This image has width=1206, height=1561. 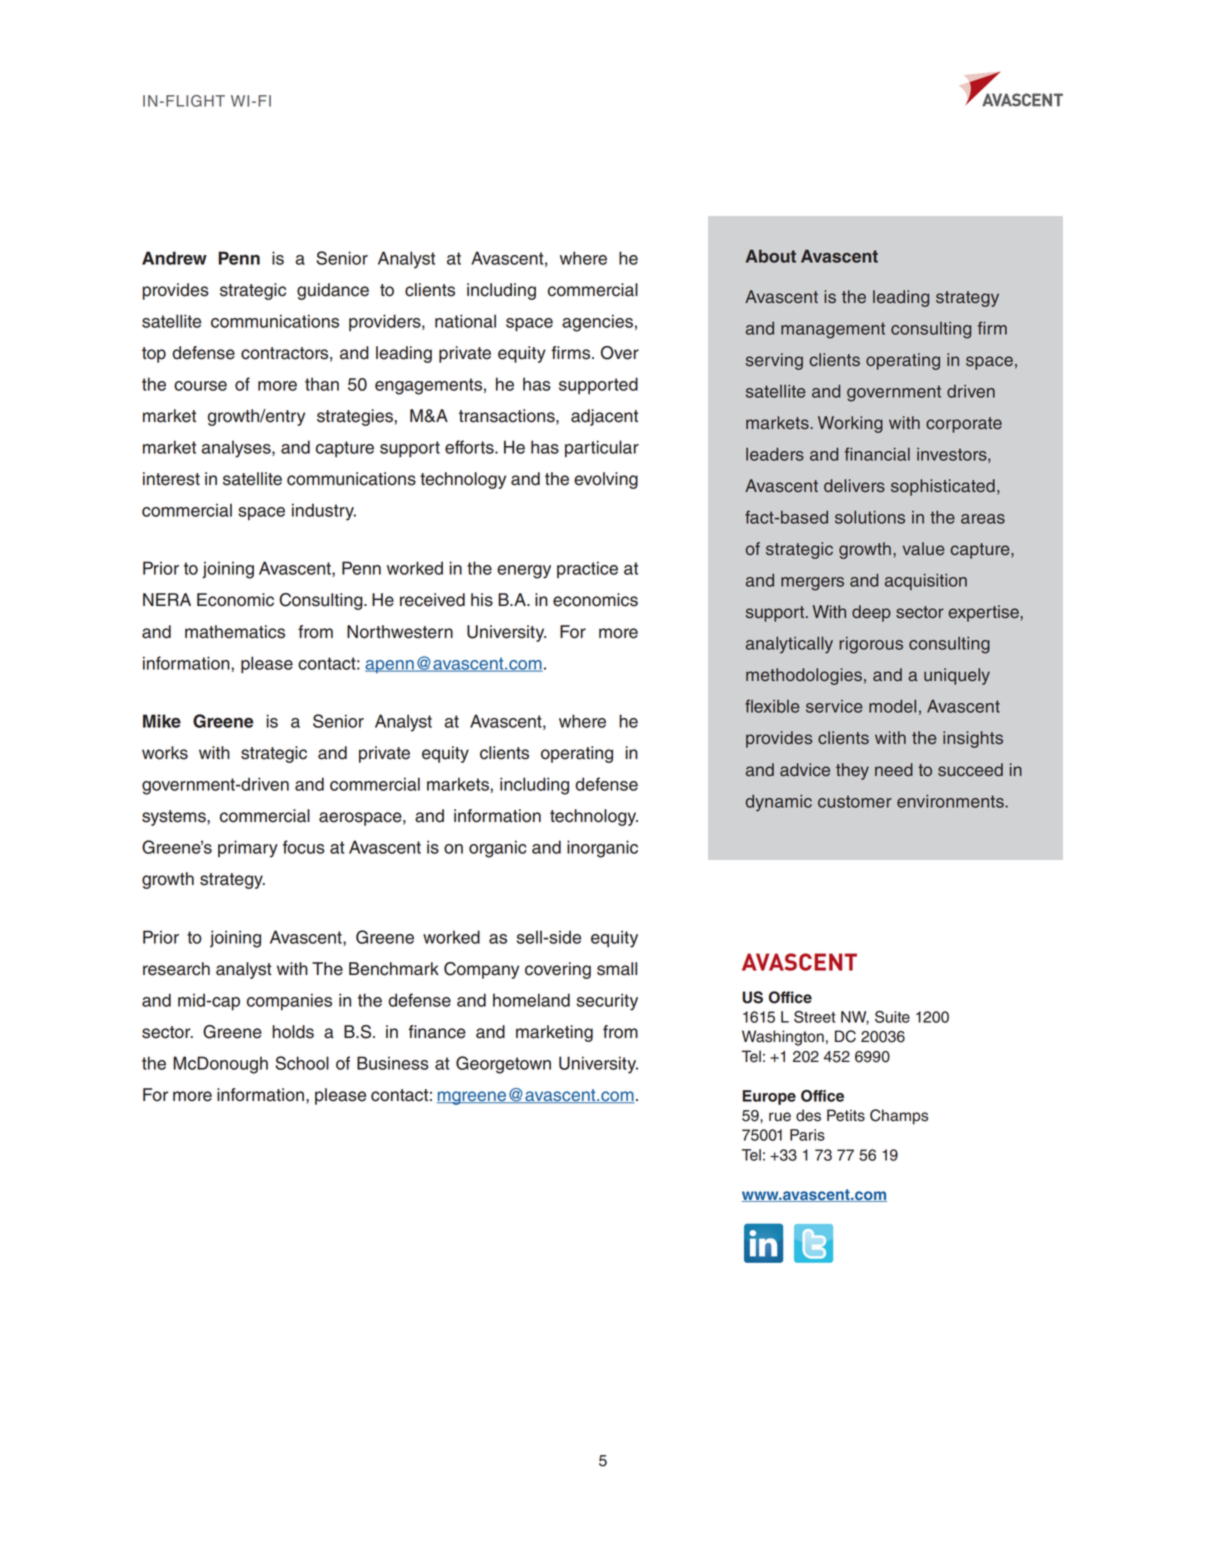 I want to click on national, so click(x=465, y=321).
